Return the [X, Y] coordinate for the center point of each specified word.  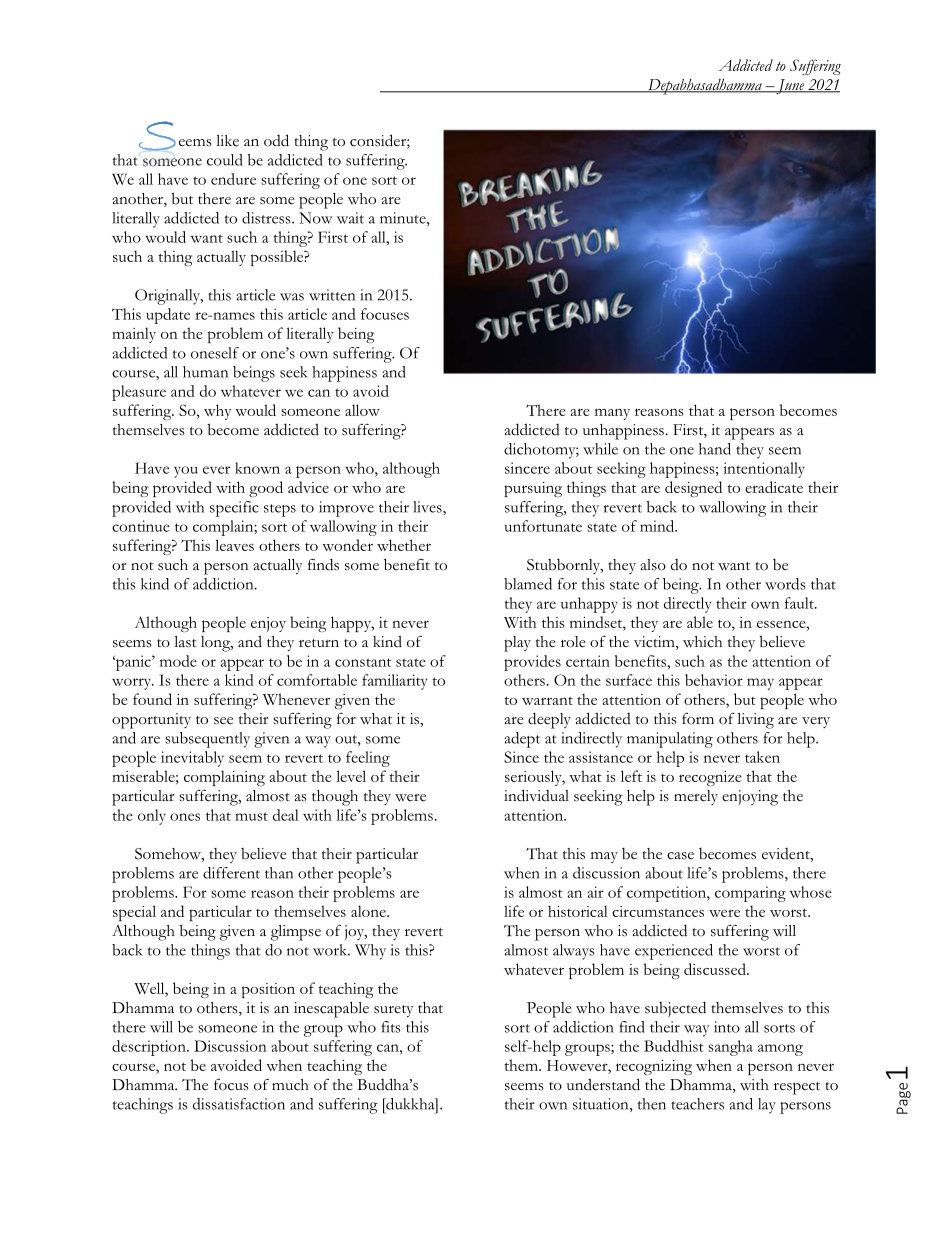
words [785, 584]
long [217, 644]
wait [350, 218]
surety [394, 1011]
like [227, 140]
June [790, 87]
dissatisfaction [239, 1104]
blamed [528, 584]
